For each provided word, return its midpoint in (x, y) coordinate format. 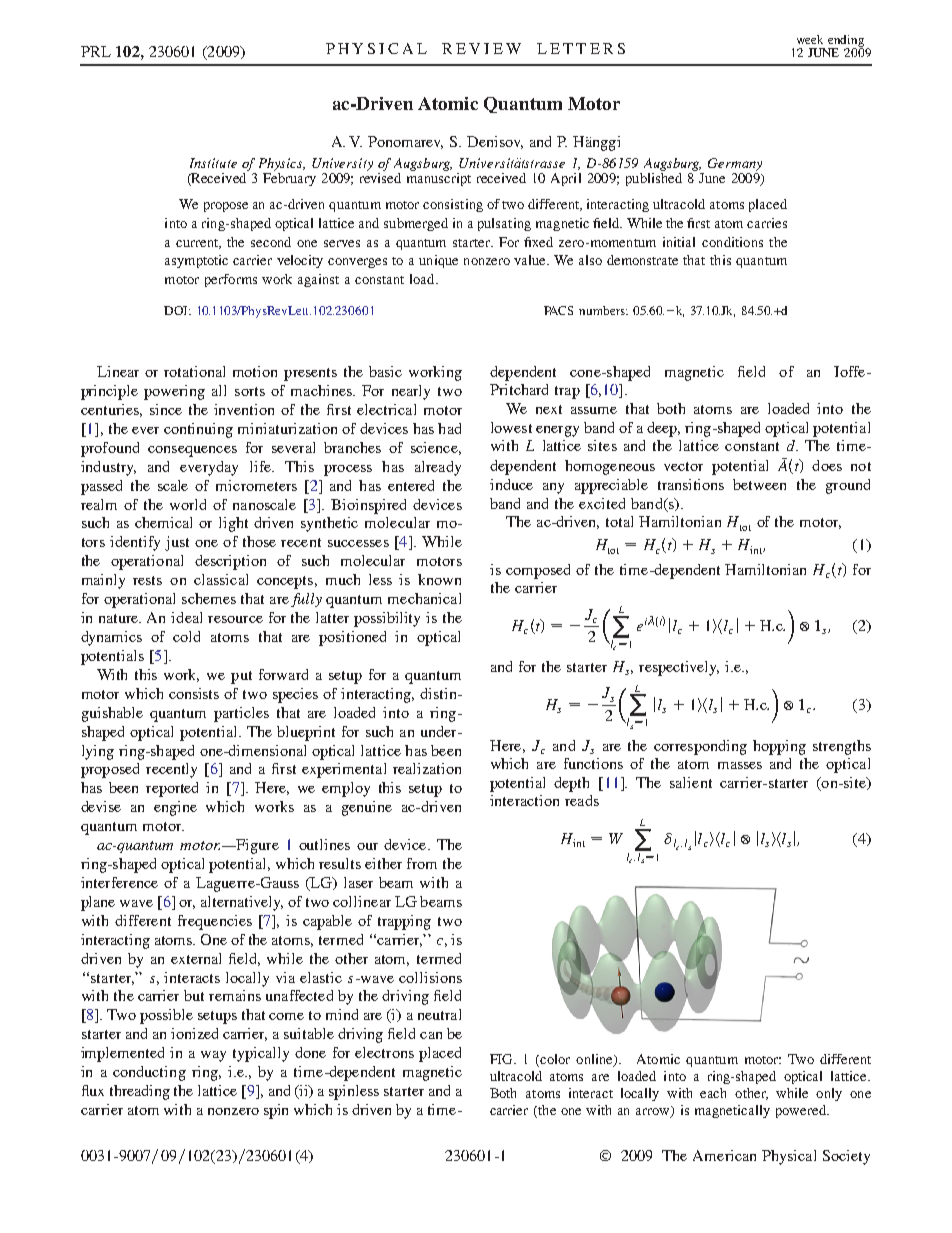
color (554, 1059)
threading (140, 1092)
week (810, 39)
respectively (679, 668)
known (439, 579)
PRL (96, 51)
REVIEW (481, 48)
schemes (209, 598)
